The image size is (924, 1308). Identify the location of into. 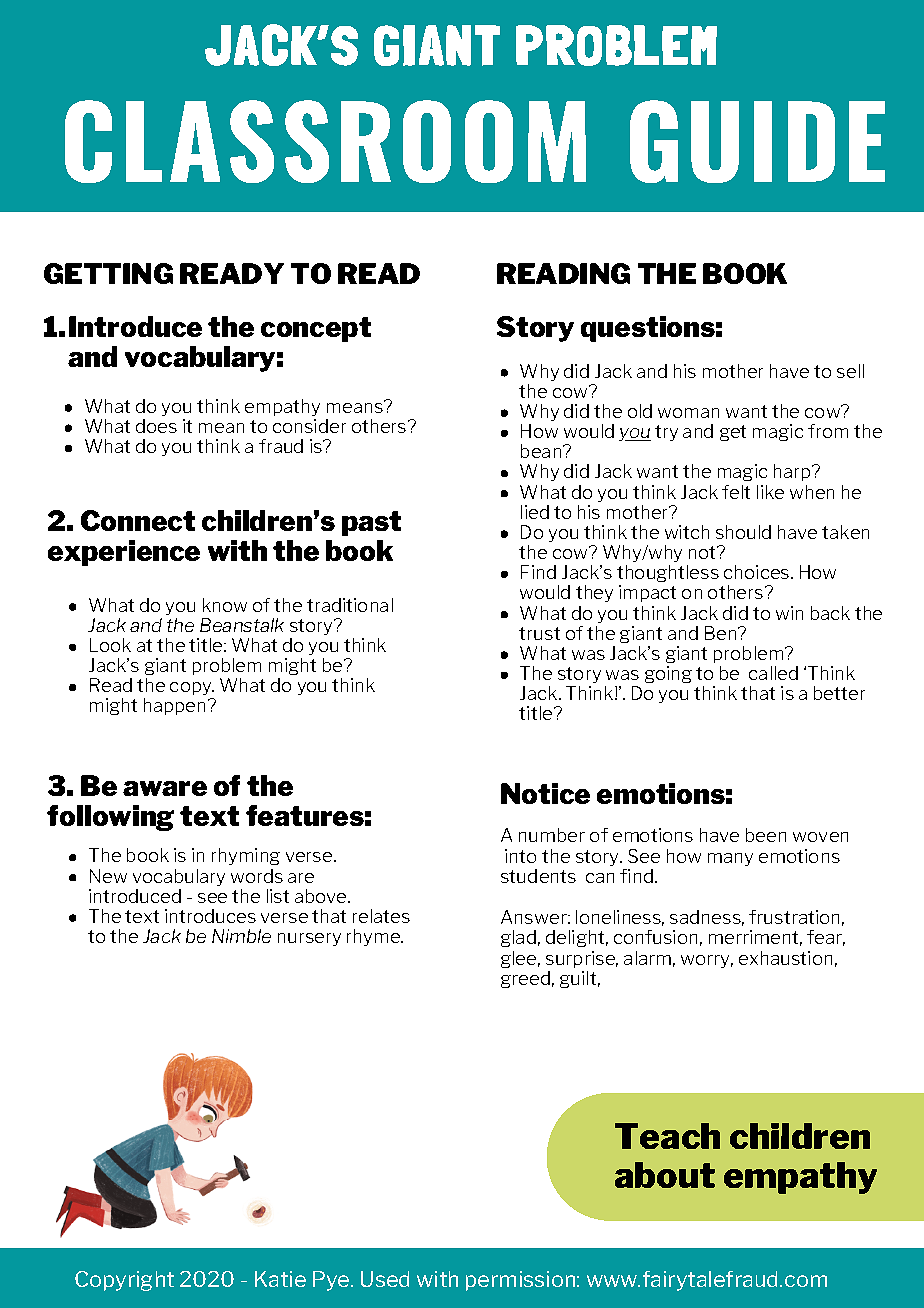
(520, 856).
